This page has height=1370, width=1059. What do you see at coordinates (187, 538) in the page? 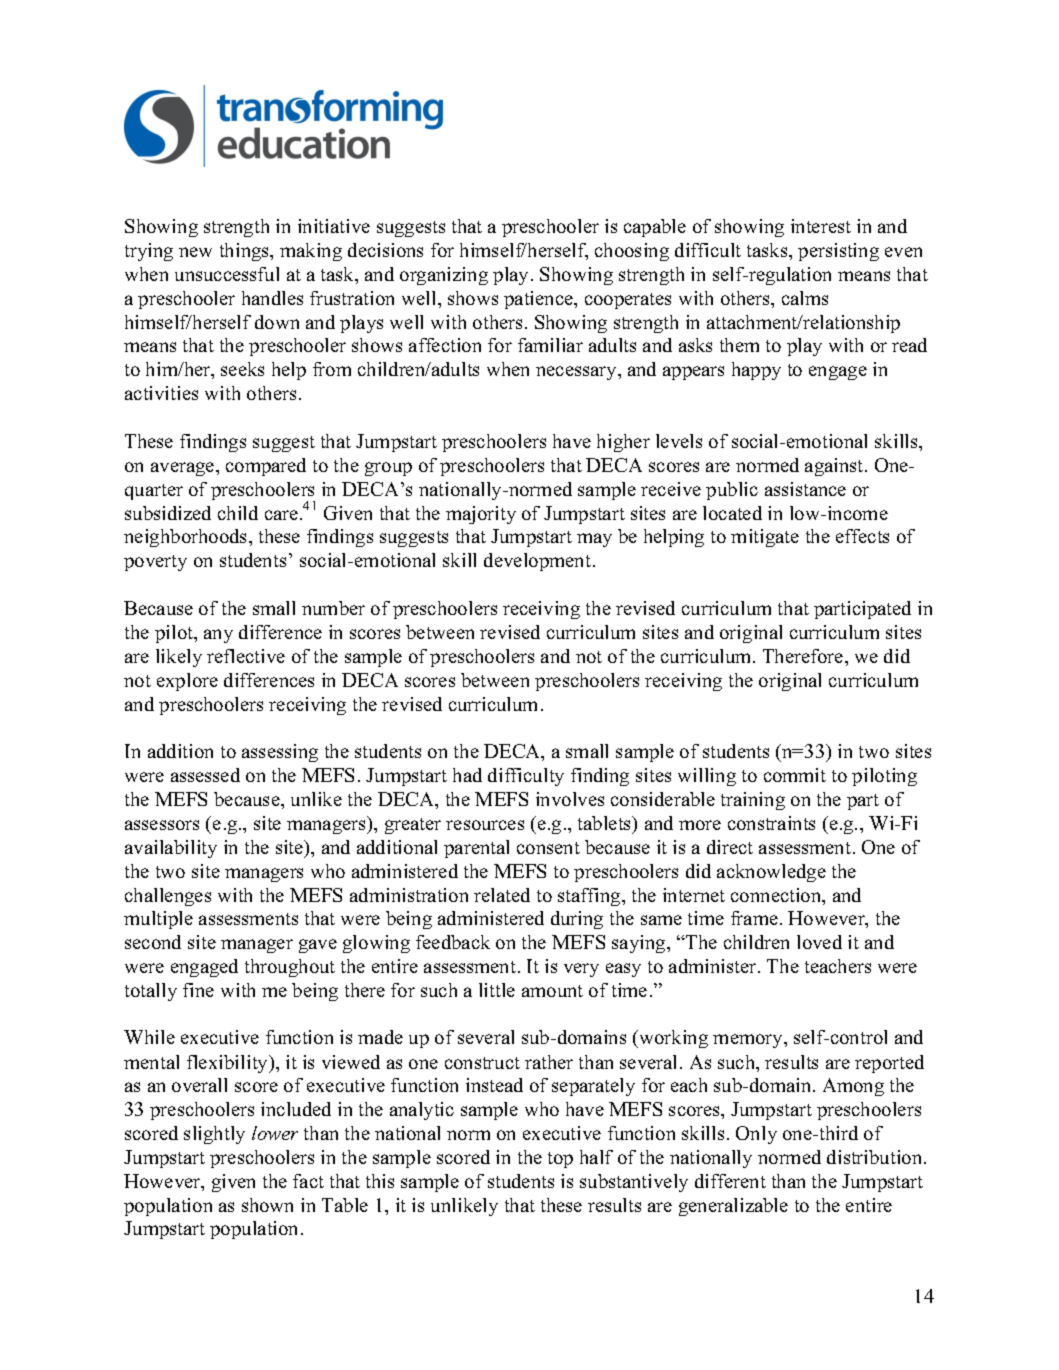
I see `neighborhoods` at bounding box center [187, 538].
